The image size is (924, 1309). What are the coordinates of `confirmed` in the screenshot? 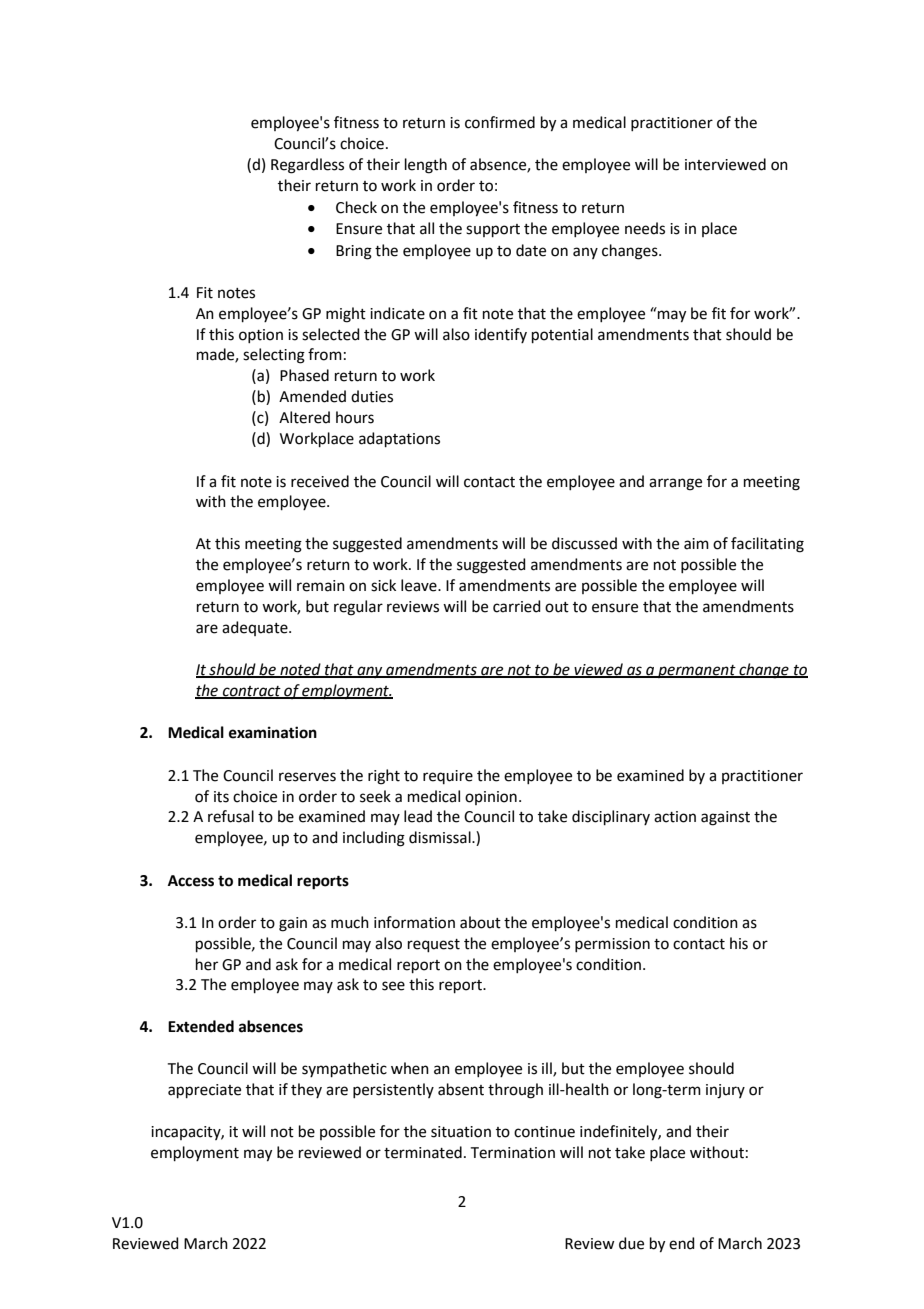 It's located at (500, 122).
